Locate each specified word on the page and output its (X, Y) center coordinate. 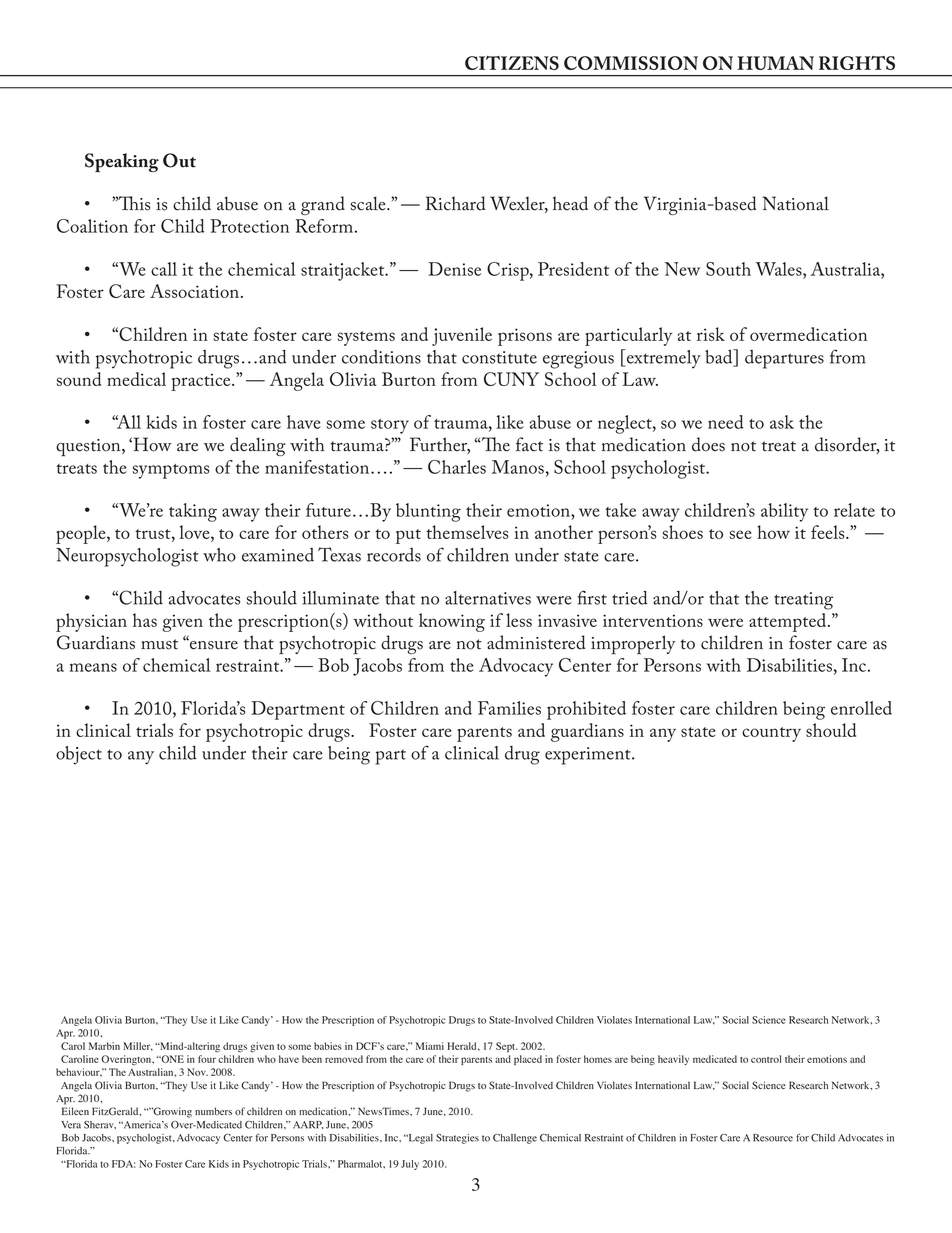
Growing (172, 1112)
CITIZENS (512, 63)
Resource (773, 1138)
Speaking (122, 162)
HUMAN (775, 63)
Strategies (457, 1139)
